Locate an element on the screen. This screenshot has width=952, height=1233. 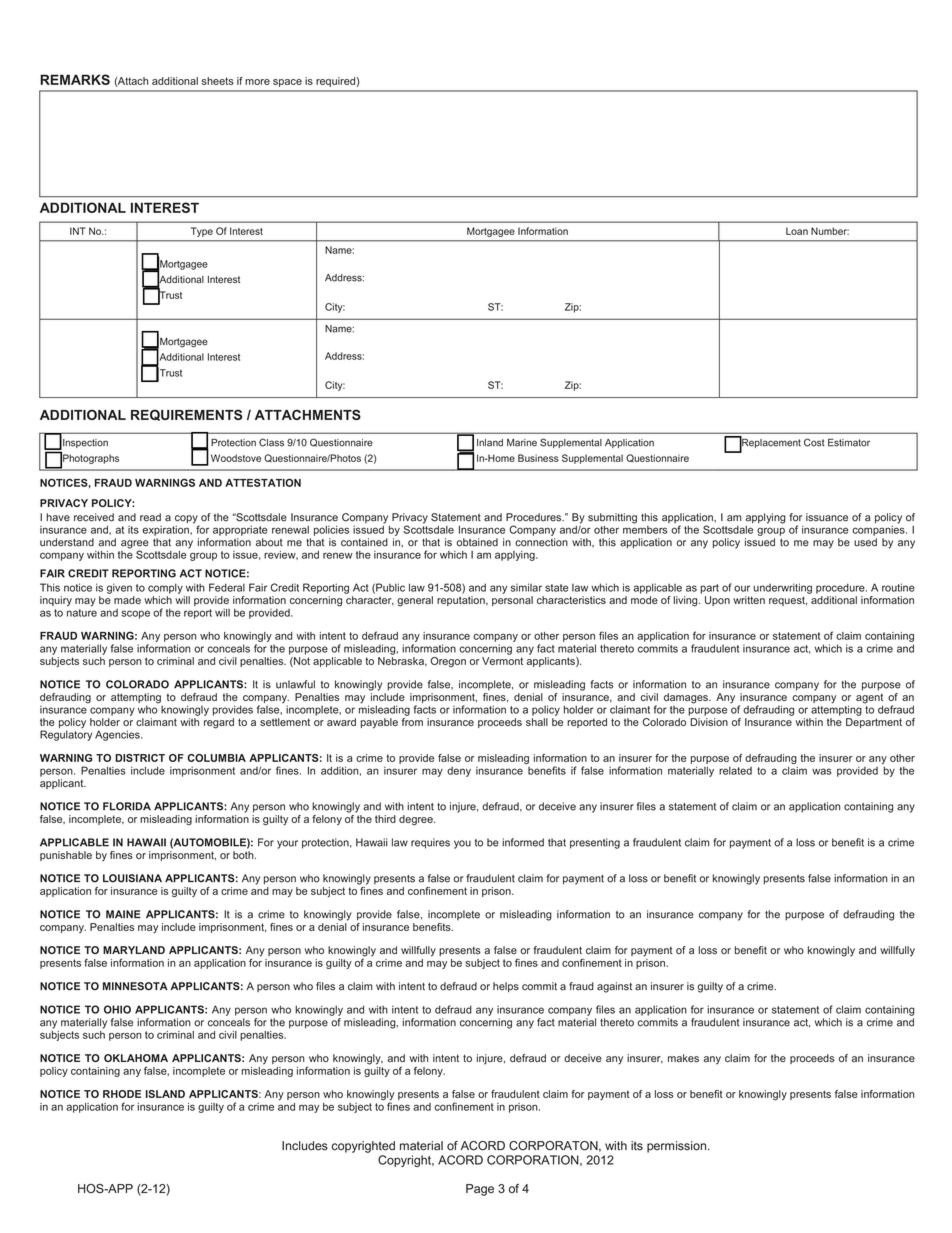
ISLAND is located at coordinates (165, 1094).
